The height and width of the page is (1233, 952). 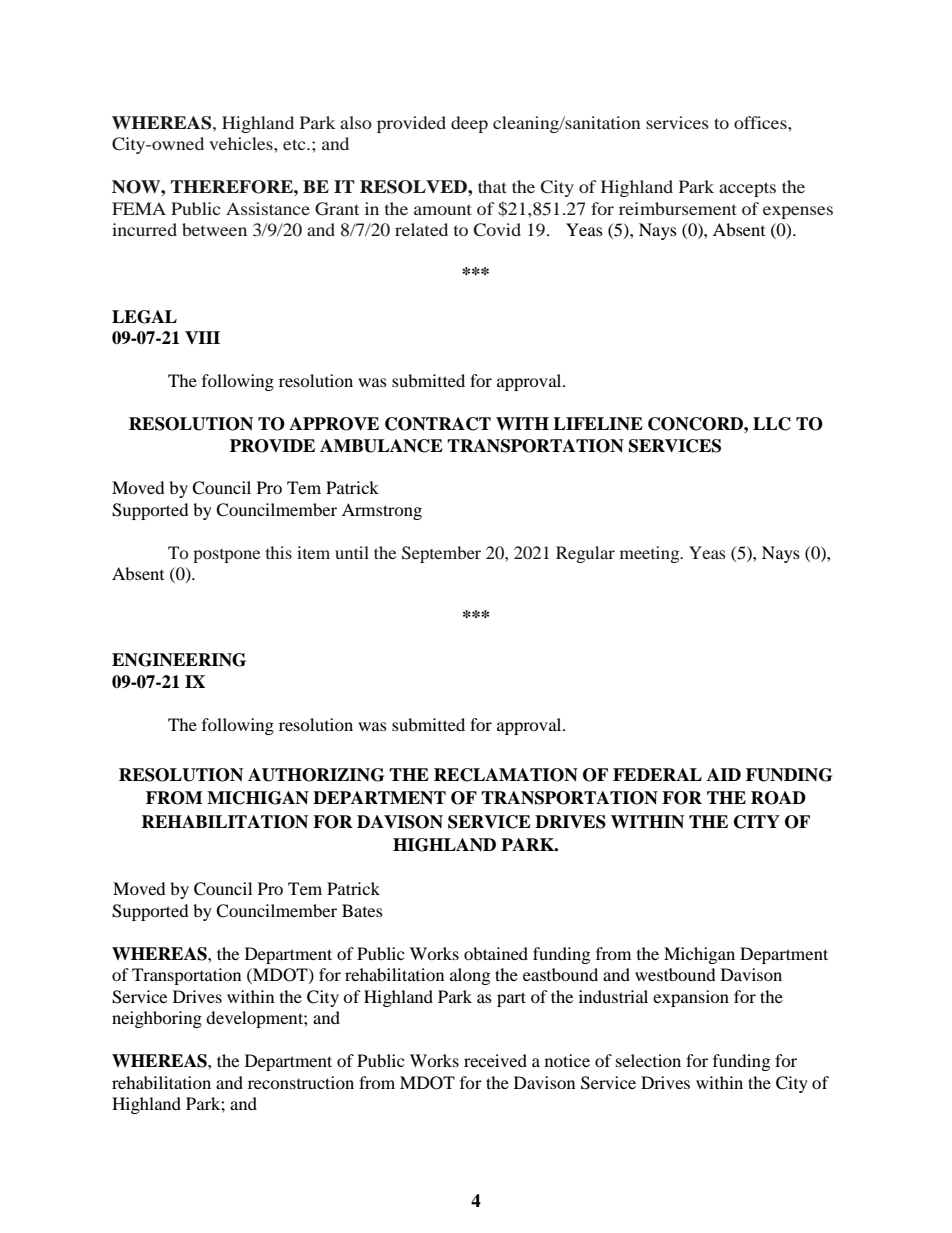 What do you see at coordinates (495, 1060) in the page?
I see `received` at bounding box center [495, 1060].
